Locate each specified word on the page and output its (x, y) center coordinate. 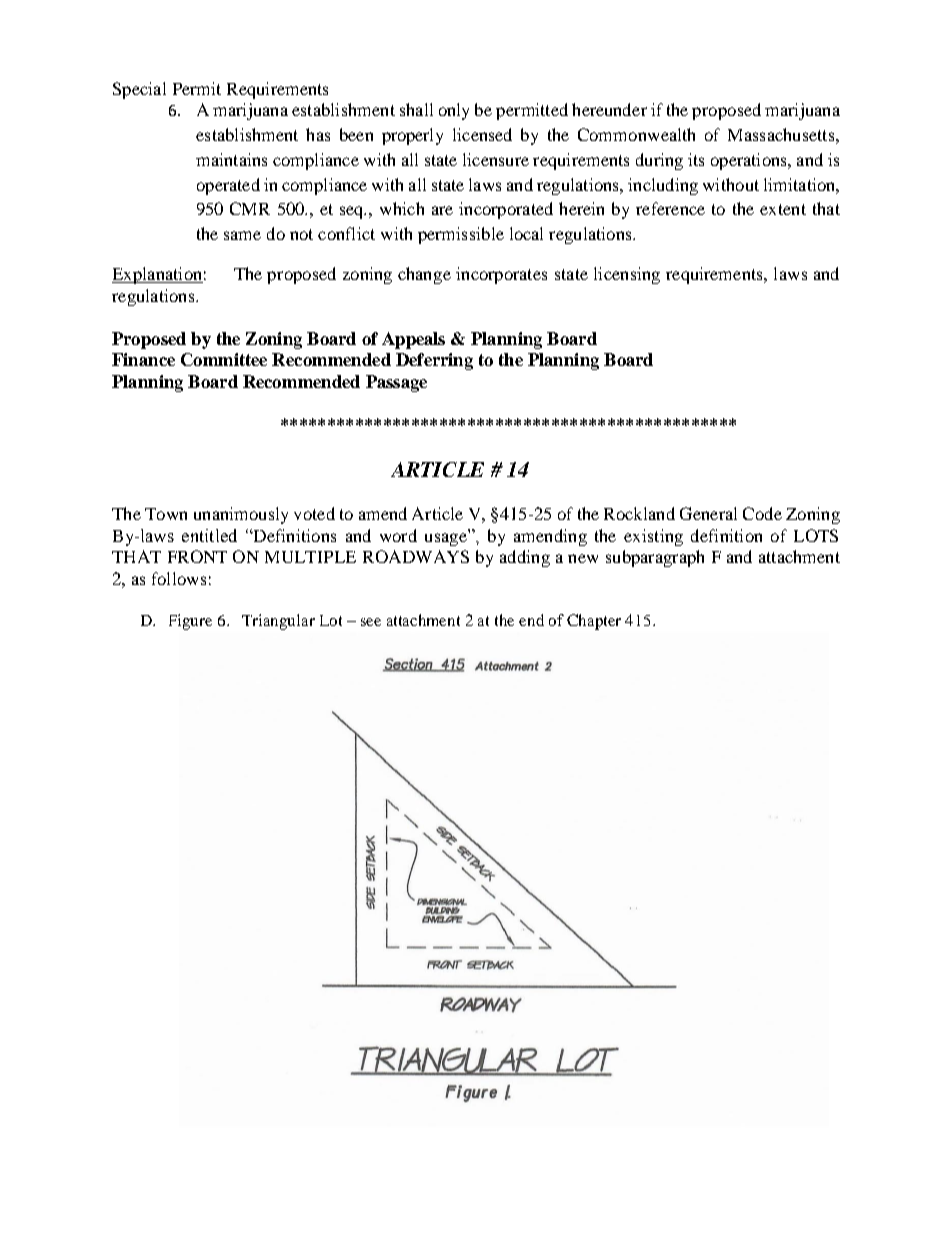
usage (446, 539)
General (708, 513)
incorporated (506, 210)
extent (783, 209)
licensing (627, 275)
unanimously (241, 515)
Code (762, 513)
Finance (143, 359)
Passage (396, 383)
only (454, 111)
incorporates (501, 275)
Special (139, 90)
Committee (224, 359)
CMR (250, 208)
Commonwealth (636, 134)
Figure (190, 622)
